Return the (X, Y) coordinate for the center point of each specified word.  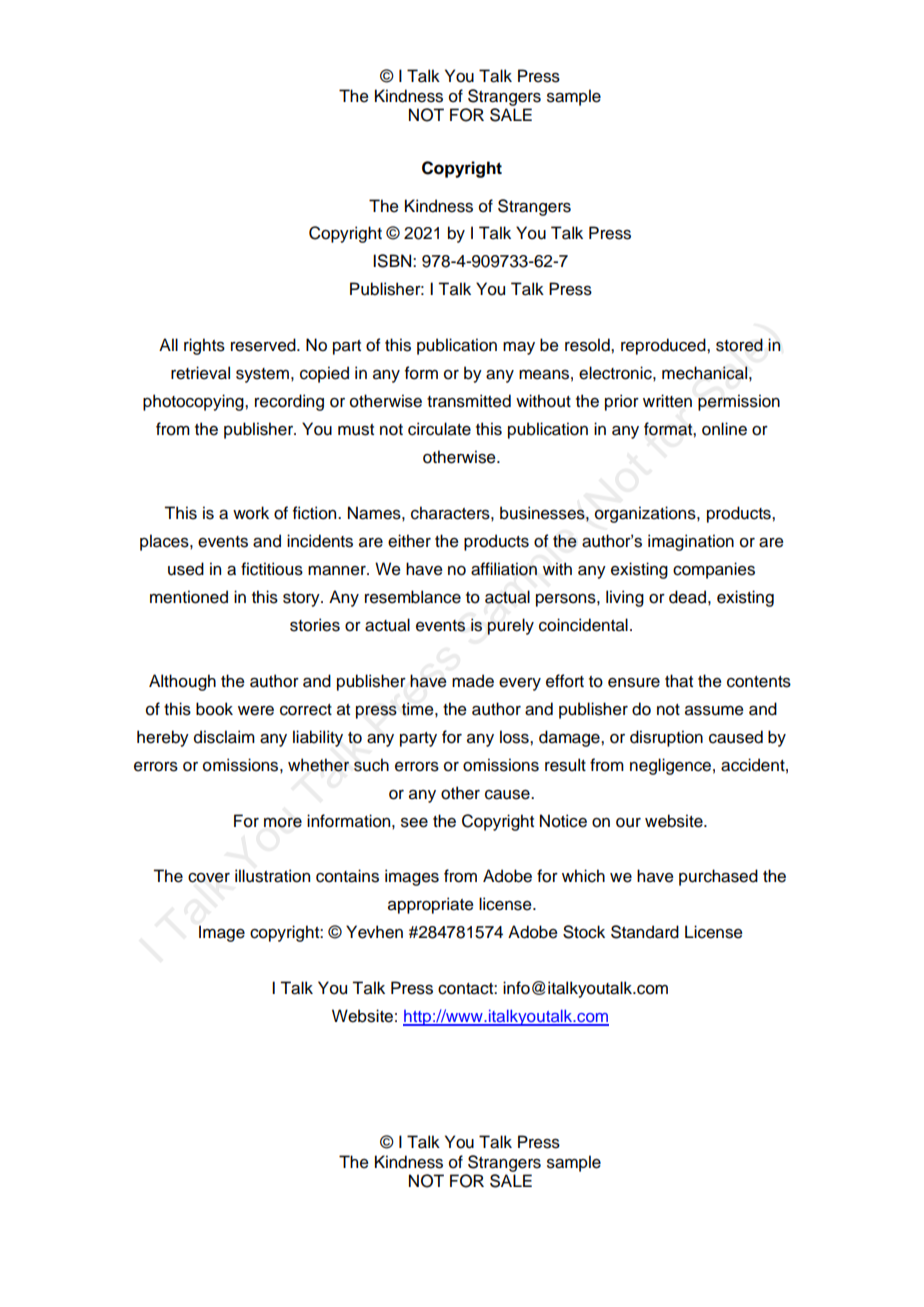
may (519, 348)
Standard (645, 932)
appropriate (431, 905)
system (262, 375)
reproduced (664, 346)
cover (209, 877)
